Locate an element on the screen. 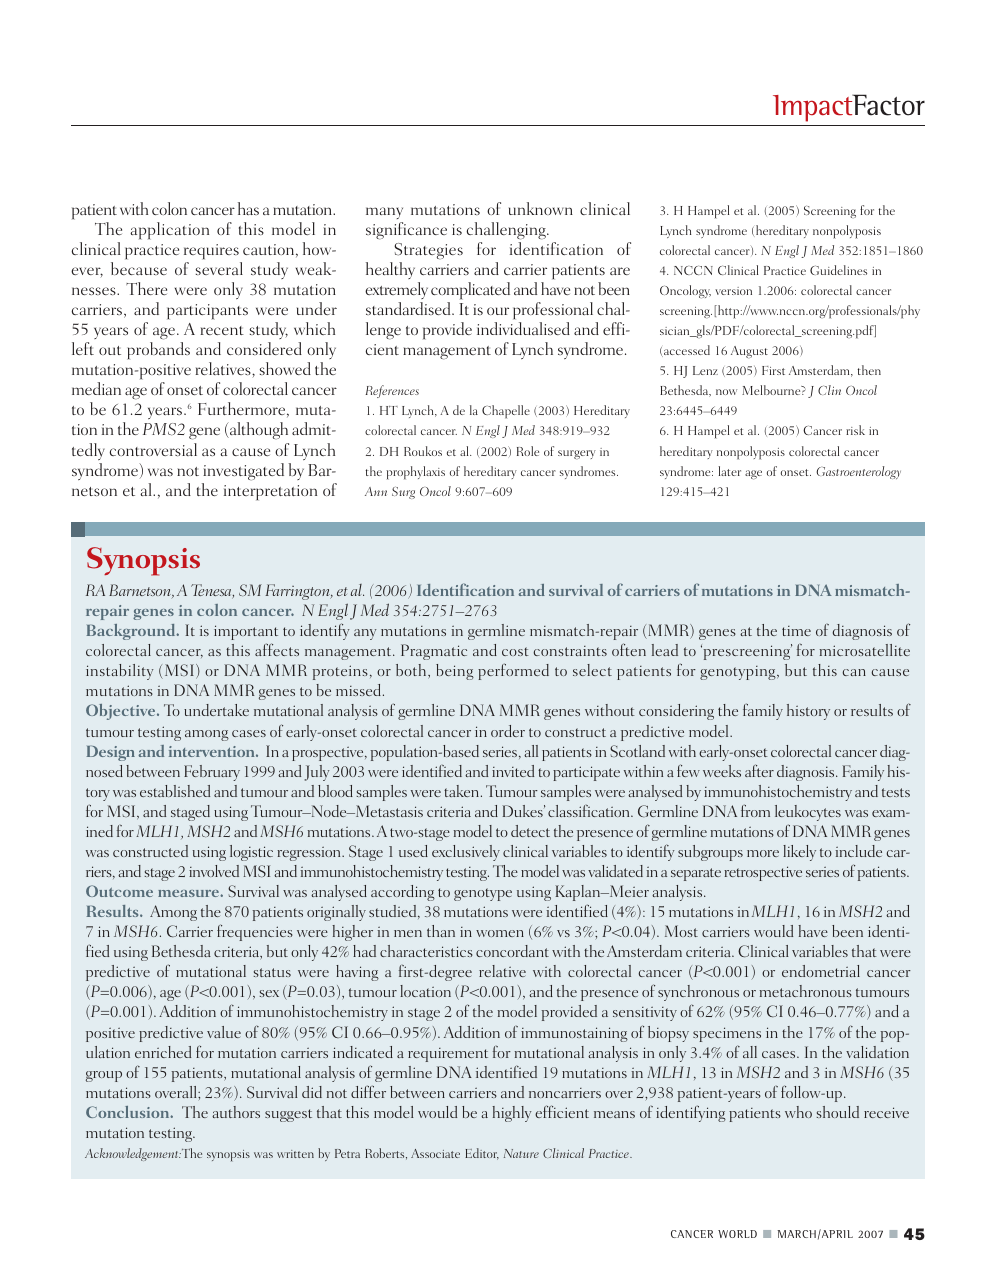 This screenshot has height=1280, width=996. Strategies is located at coordinates (428, 251).
